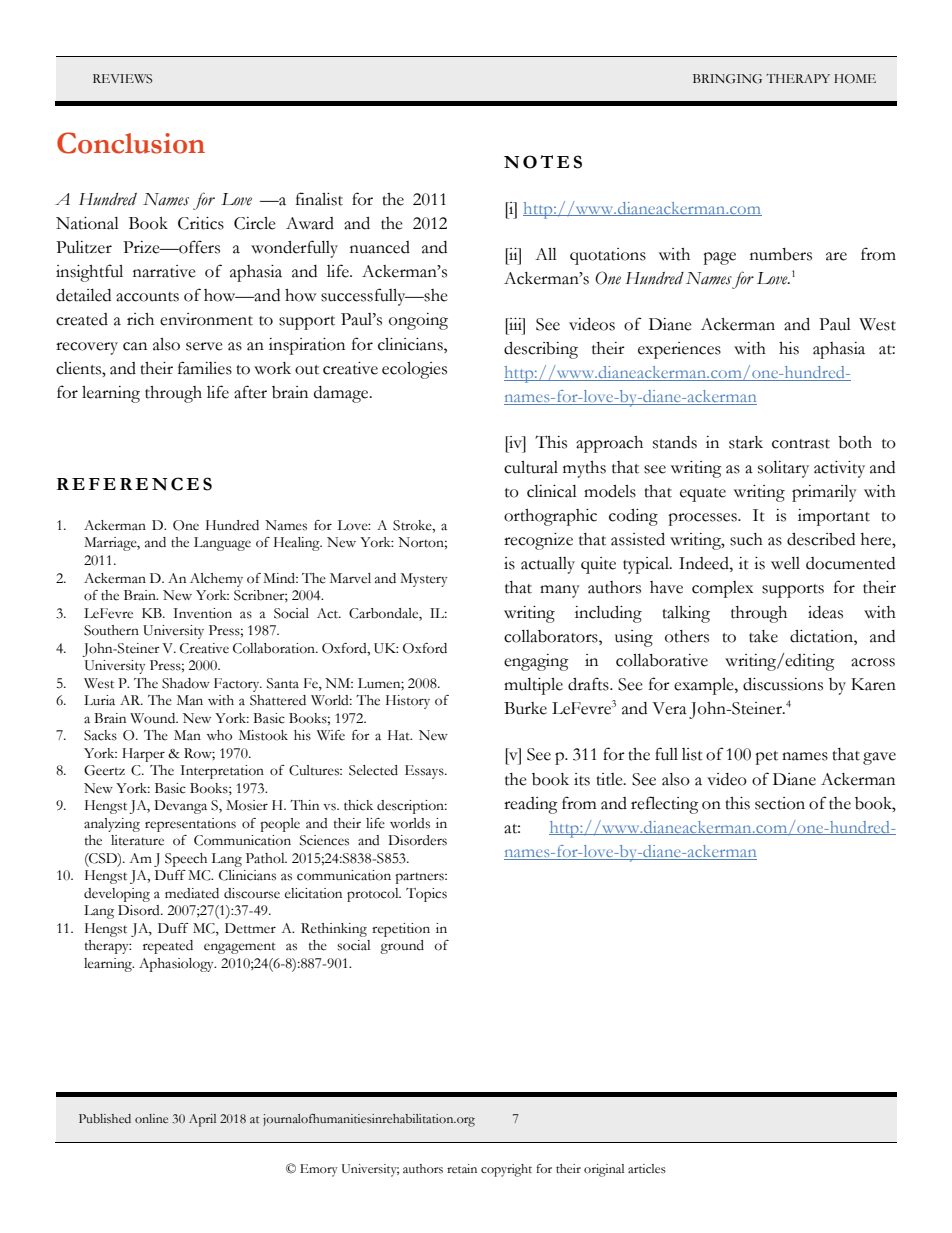 The height and width of the image is (1233, 952). I want to click on BRINGING, so click(727, 79).
